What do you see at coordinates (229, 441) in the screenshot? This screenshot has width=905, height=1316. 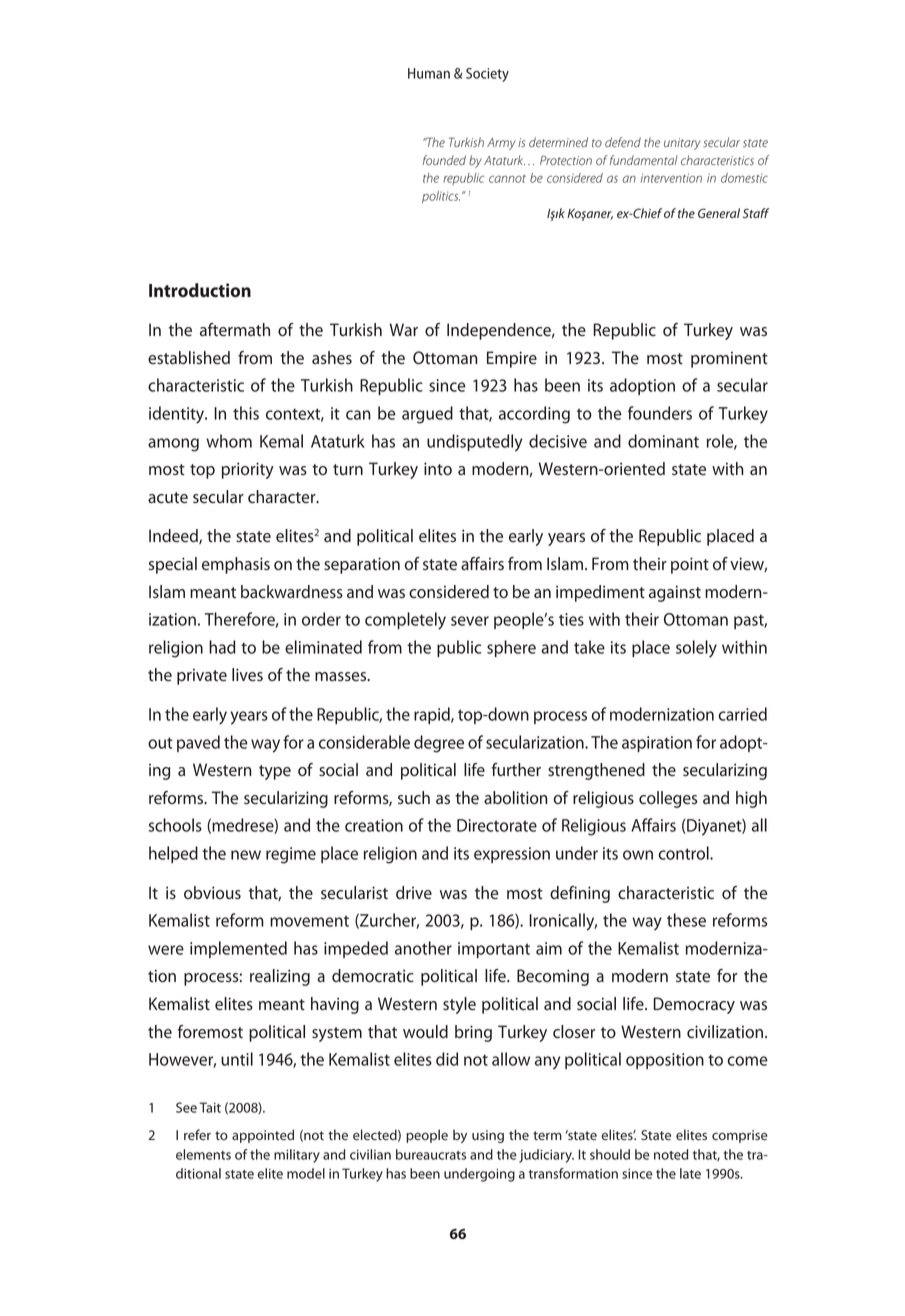 I see `whom` at bounding box center [229, 441].
